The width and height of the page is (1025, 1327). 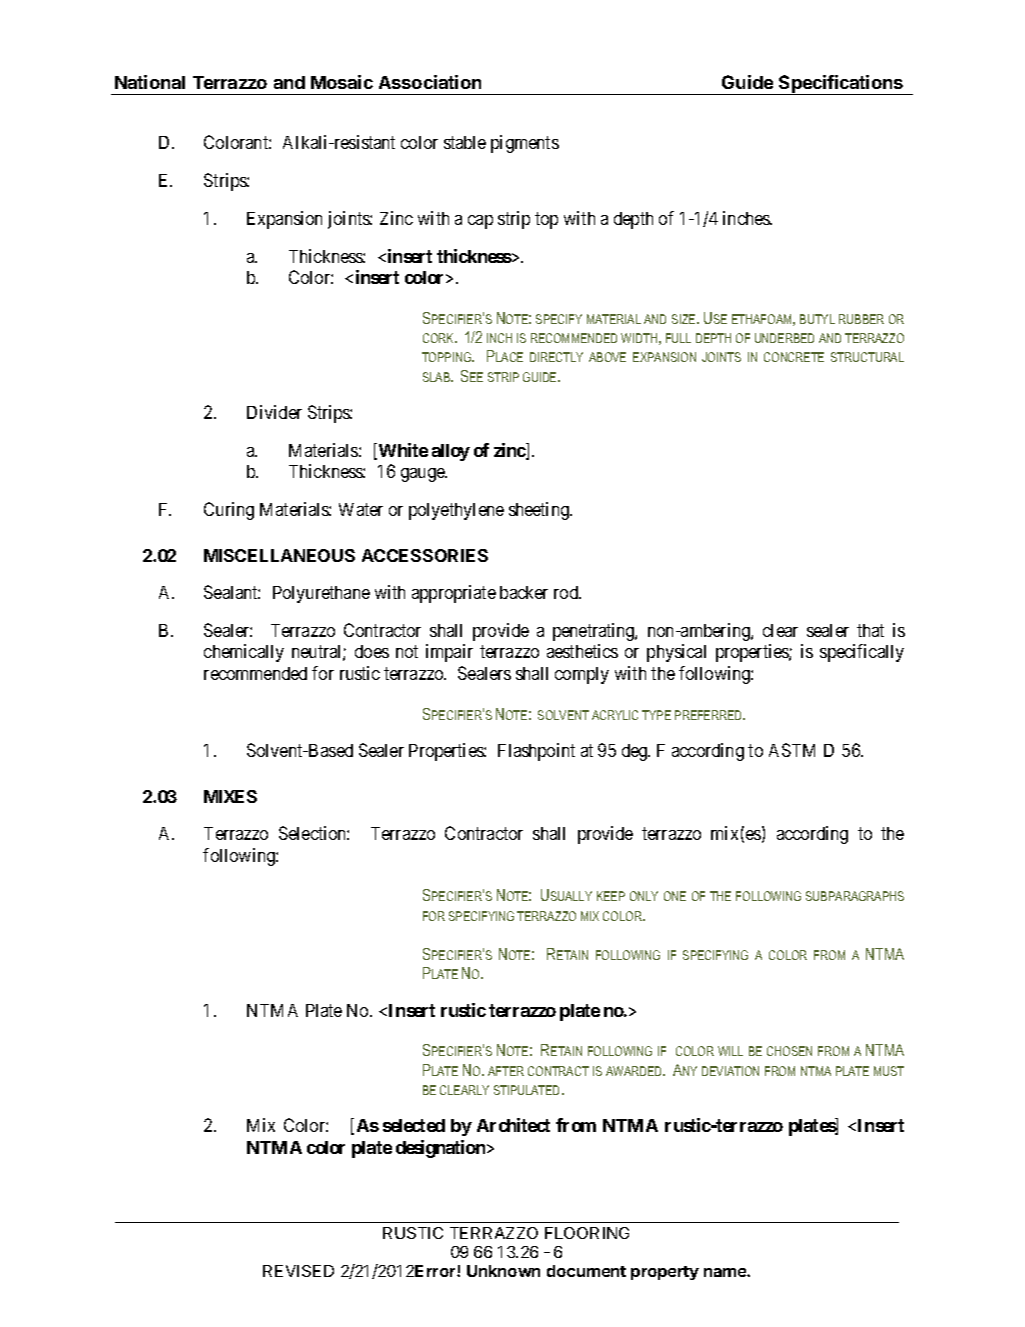 What do you see at coordinates (525, 144) in the page?
I see `pigments` at bounding box center [525, 144].
